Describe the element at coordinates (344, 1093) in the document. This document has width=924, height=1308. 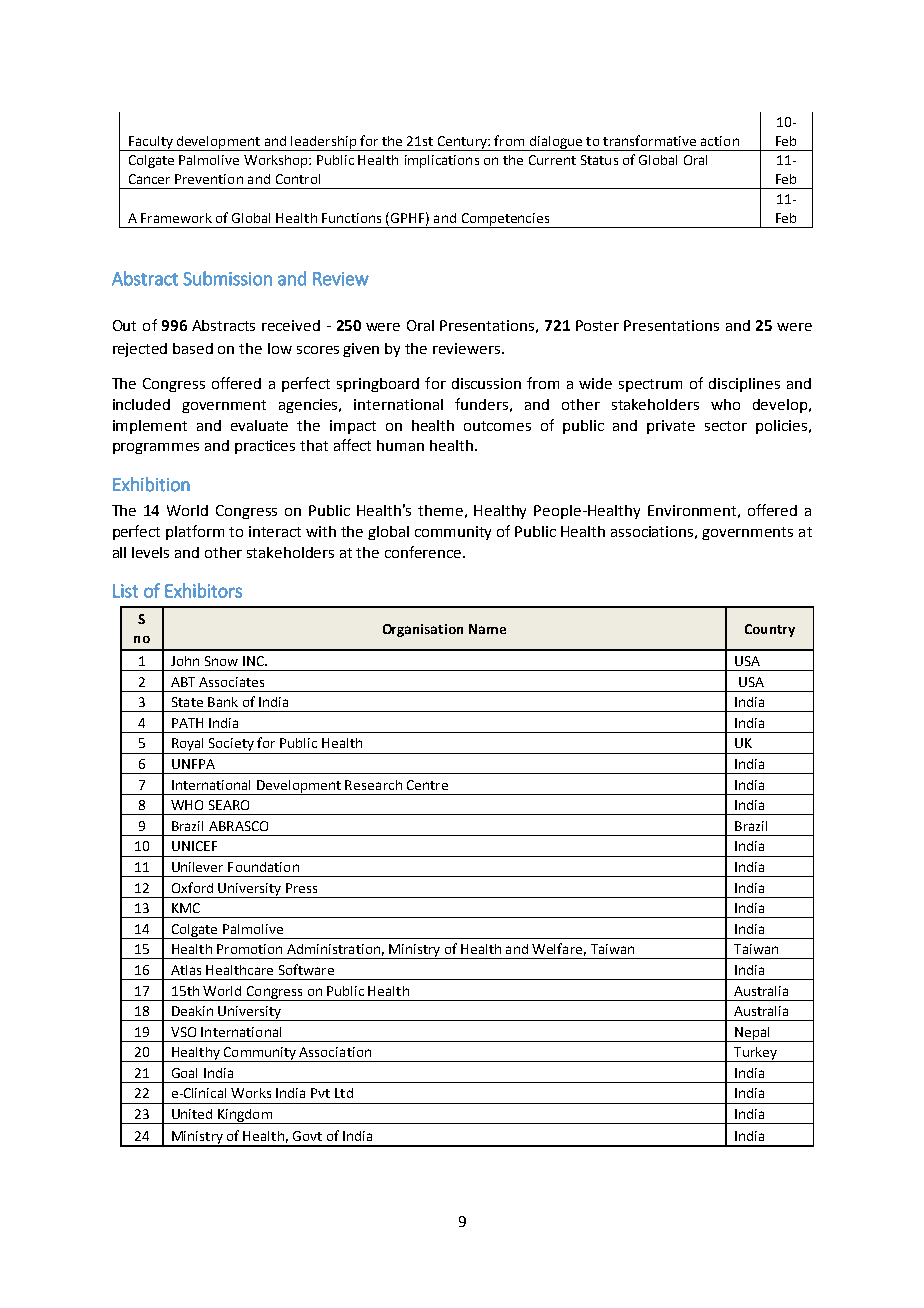
I see `Ltd` at that location.
